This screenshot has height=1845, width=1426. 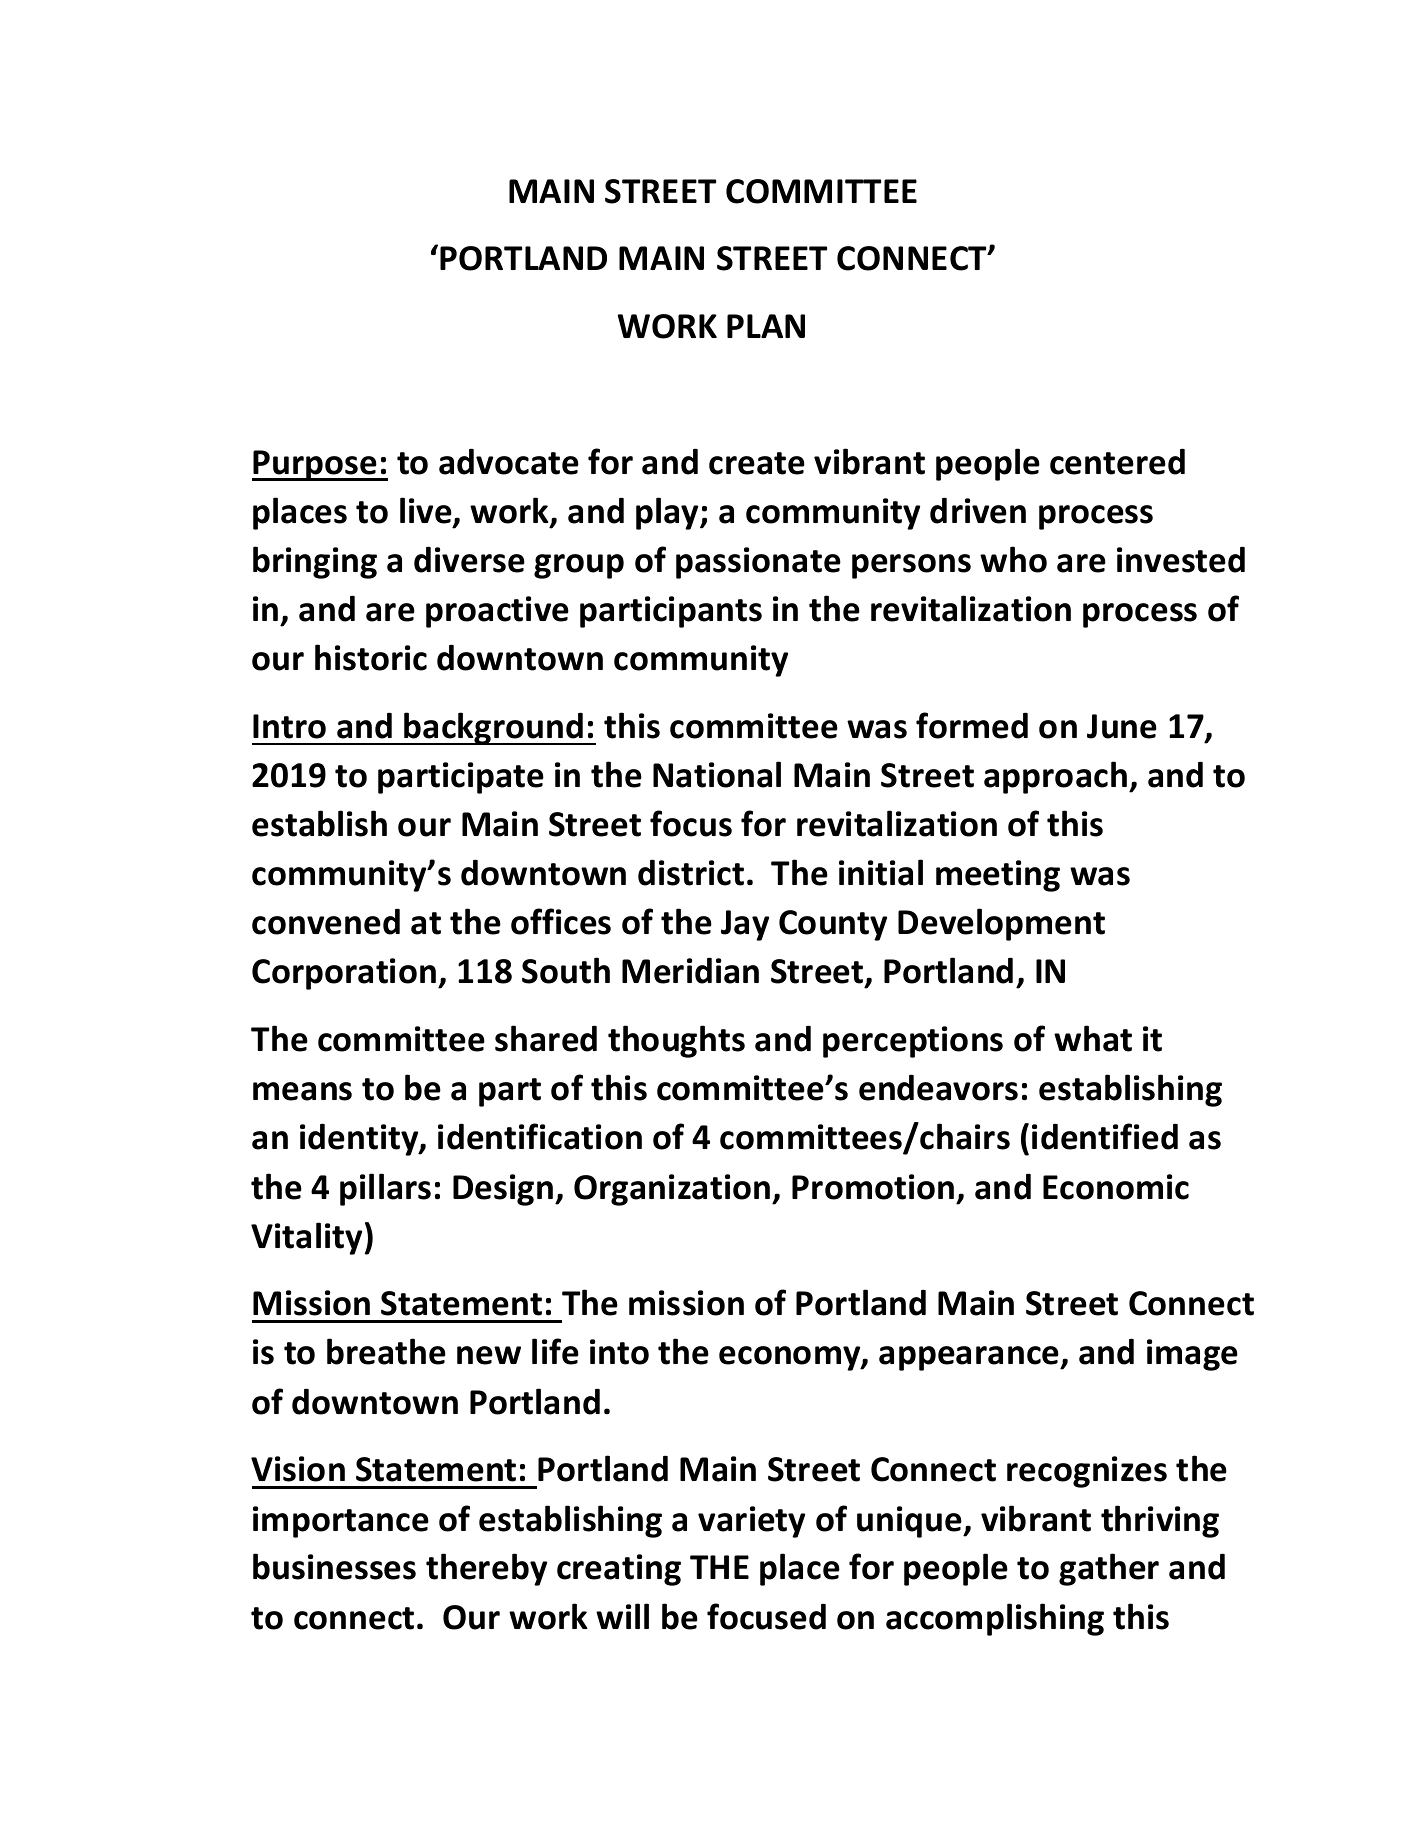 I want to click on PLAN, so click(x=766, y=326).
